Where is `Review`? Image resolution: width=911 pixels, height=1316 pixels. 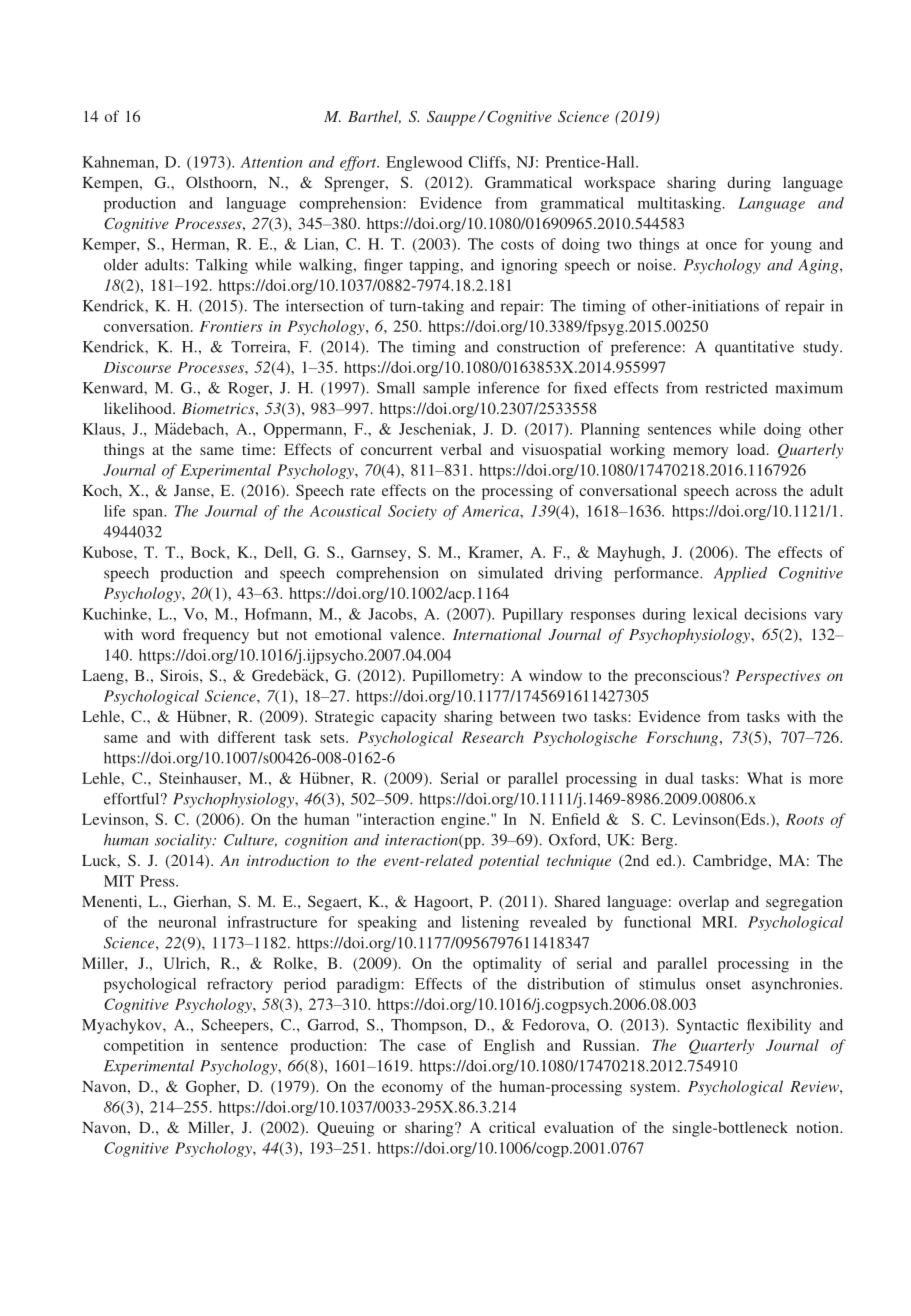 Review is located at coordinates (815, 1086).
